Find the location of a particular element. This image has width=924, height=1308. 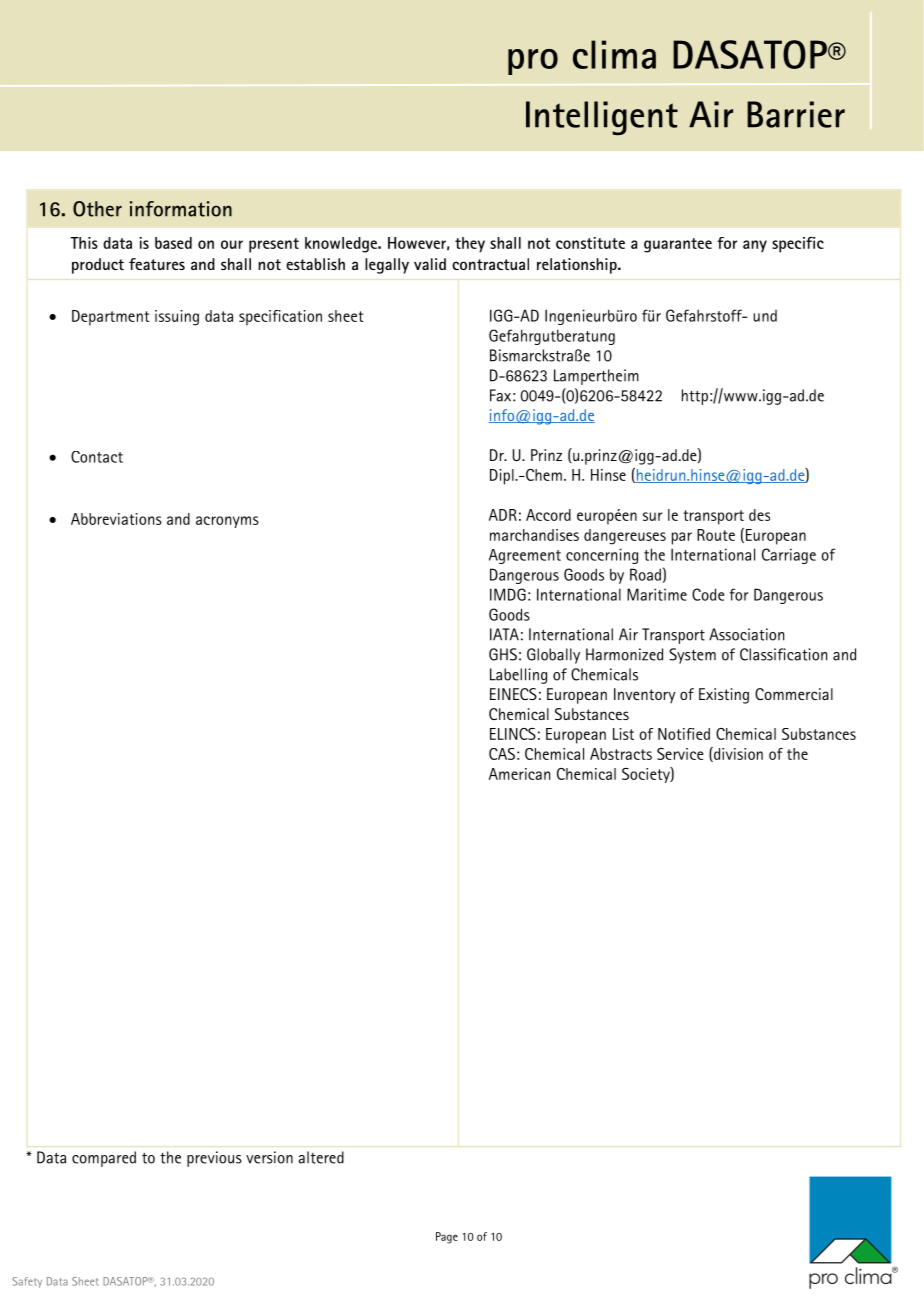

Page is located at coordinates (447, 1238).
